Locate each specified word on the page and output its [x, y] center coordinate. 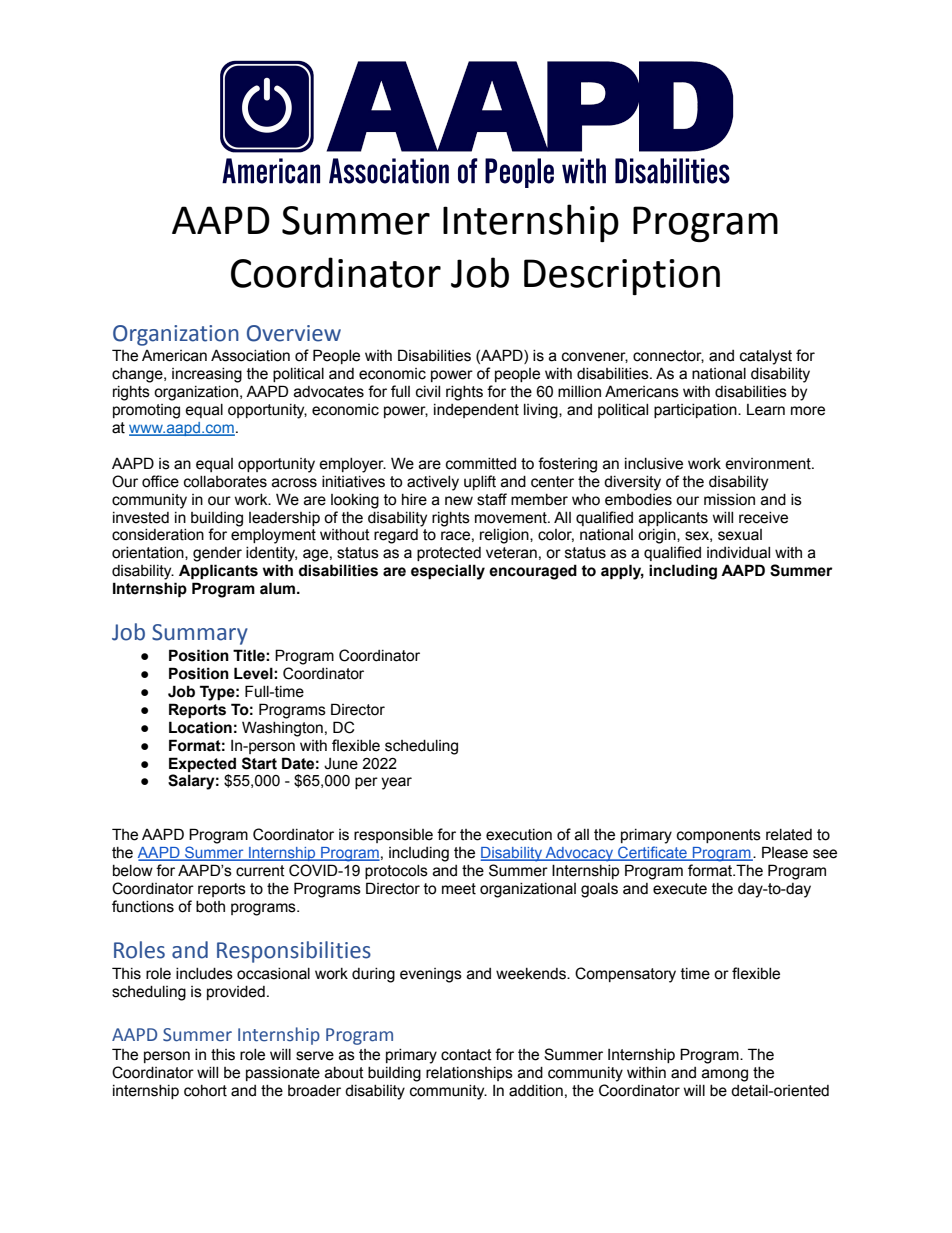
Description [622, 277]
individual [738, 553]
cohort [205, 1091]
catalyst [766, 357]
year [396, 783]
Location [200, 727]
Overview [294, 333]
